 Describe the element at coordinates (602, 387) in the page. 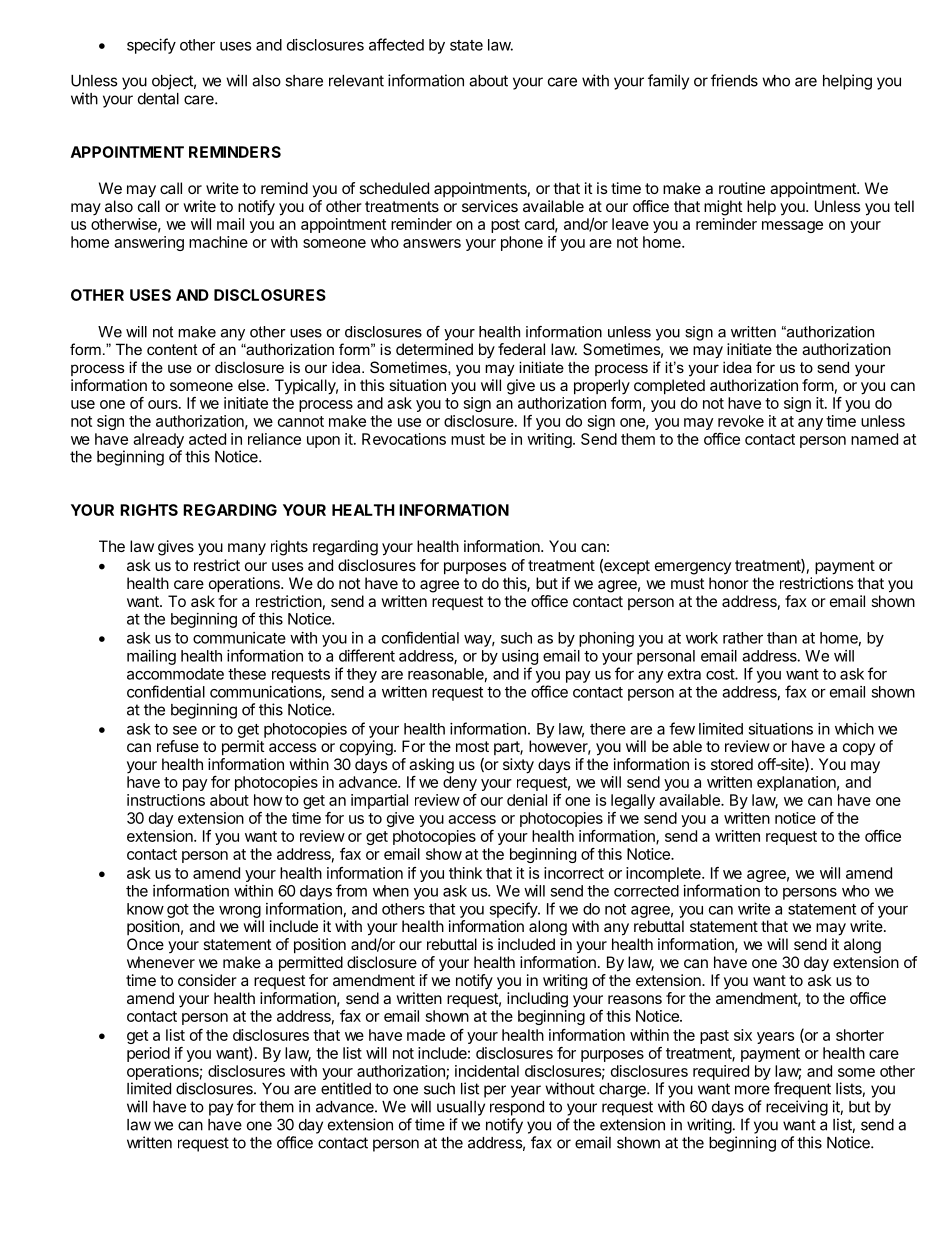

I see `properly` at that location.
